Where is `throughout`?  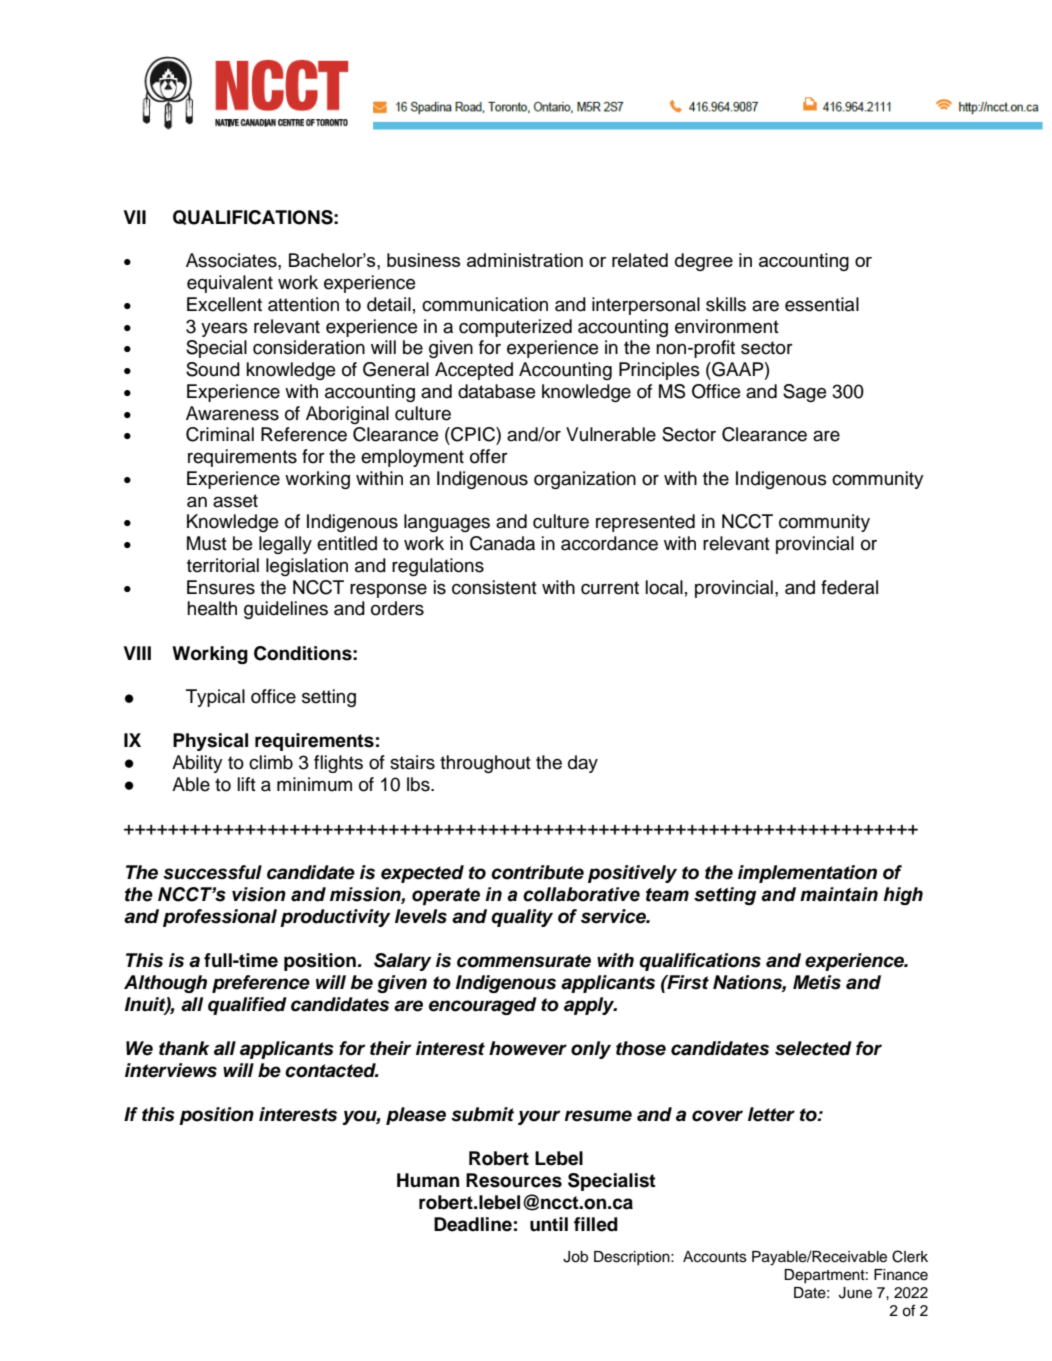
throughout is located at coordinates (485, 764).
